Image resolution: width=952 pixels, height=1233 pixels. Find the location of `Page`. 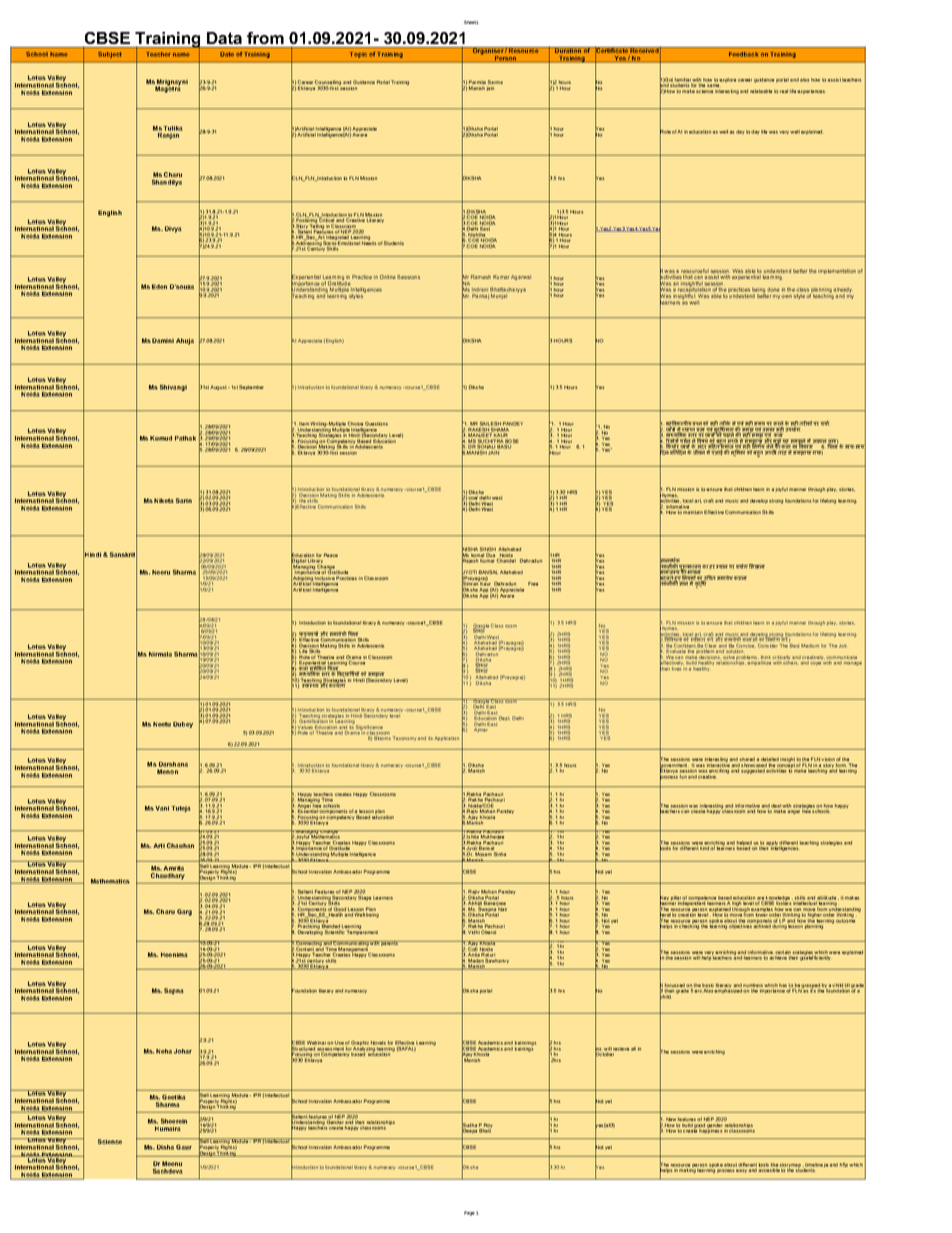

Page is located at coordinates (469, 1213).
